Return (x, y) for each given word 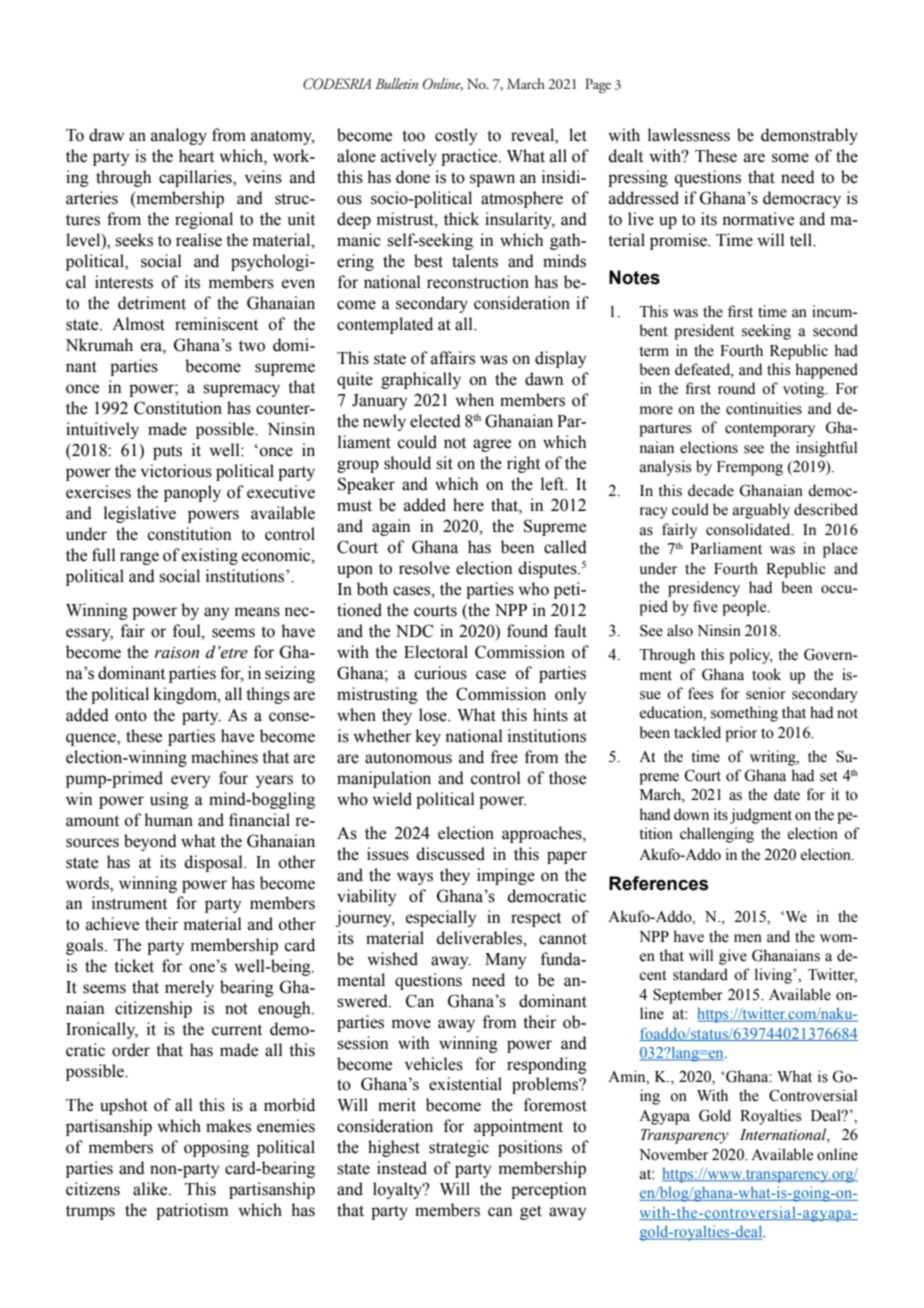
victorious (176, 471)
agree (492, 445)
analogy (179, 136)
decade (711, 490)
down (691, 814)
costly (456, 136)
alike (151, 1189)
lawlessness (689, 135)
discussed (451, 854)
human (168, 820)
